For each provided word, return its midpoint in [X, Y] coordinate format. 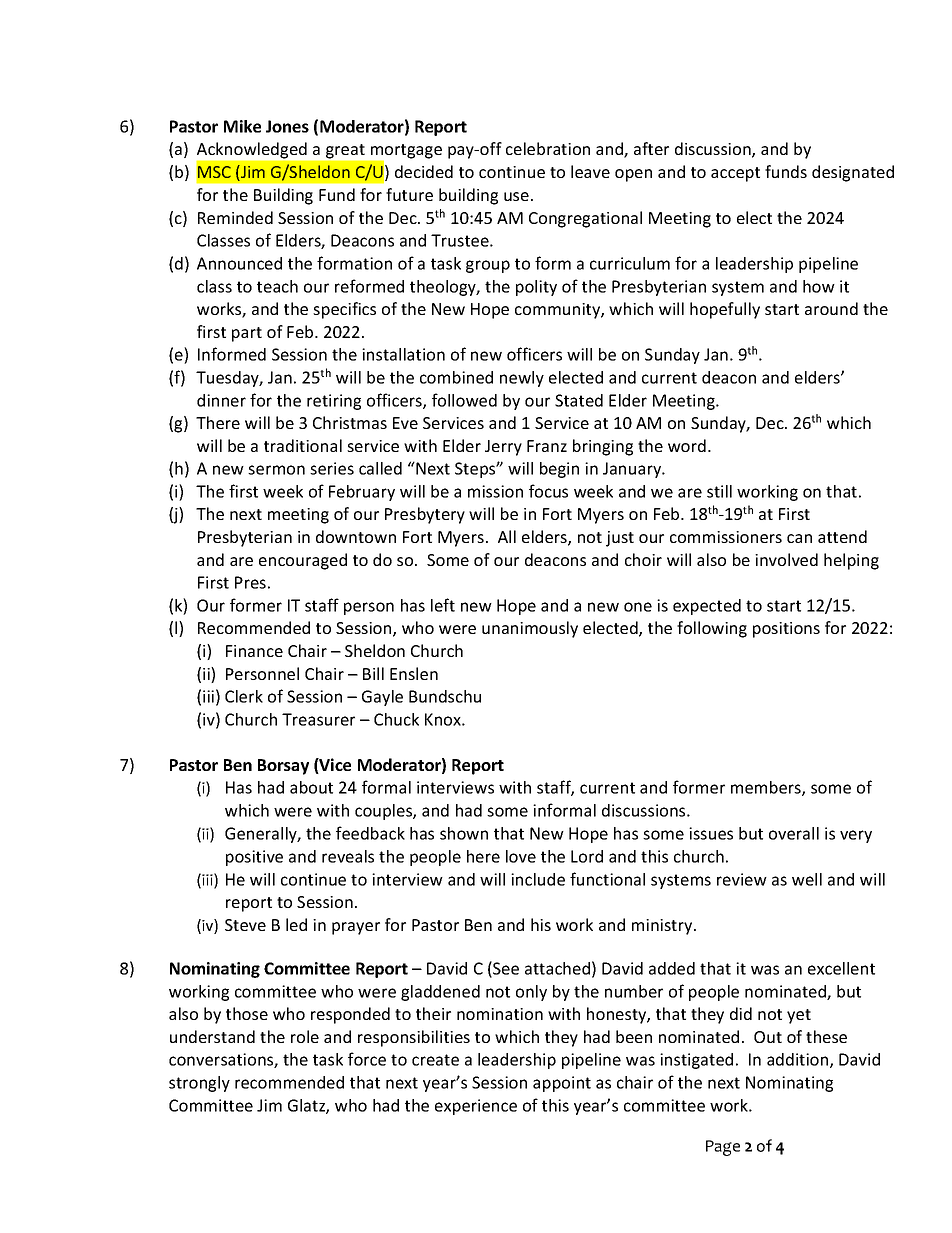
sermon [276, 470]
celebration [548, 148]
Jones [287, 126]
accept [735, 174]
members [767, 788]
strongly [199, 1084]
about [311, 787]
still [719, 491]
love [521, 856]
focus [548, 491]
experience [476, 1107]
